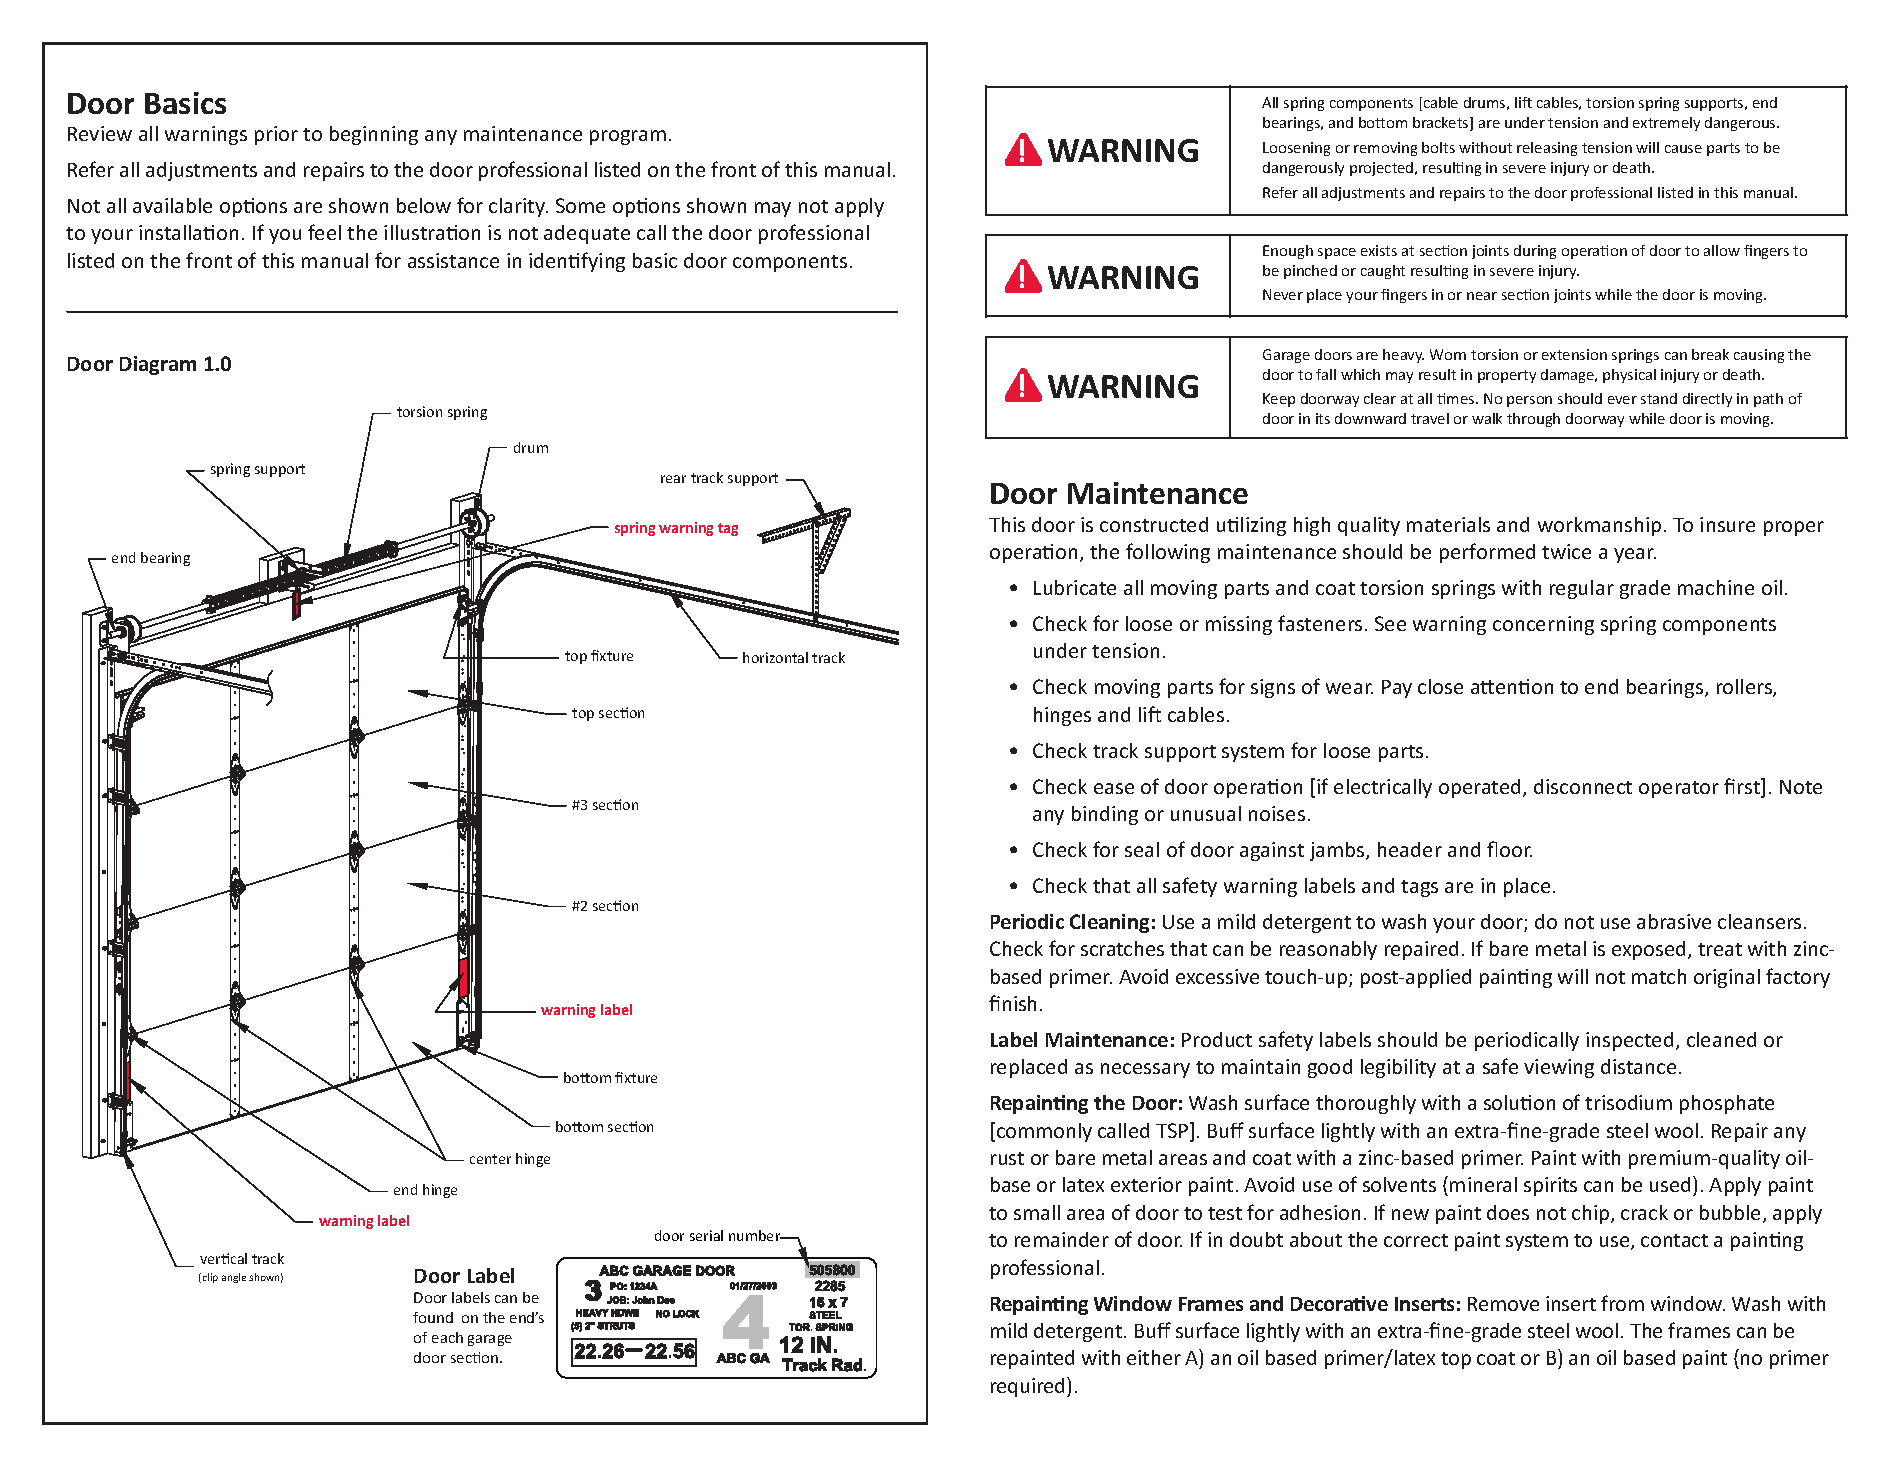 The width and height of the screenshot is (1899, 1467). I want to click on from, so click(1622, 1303).
